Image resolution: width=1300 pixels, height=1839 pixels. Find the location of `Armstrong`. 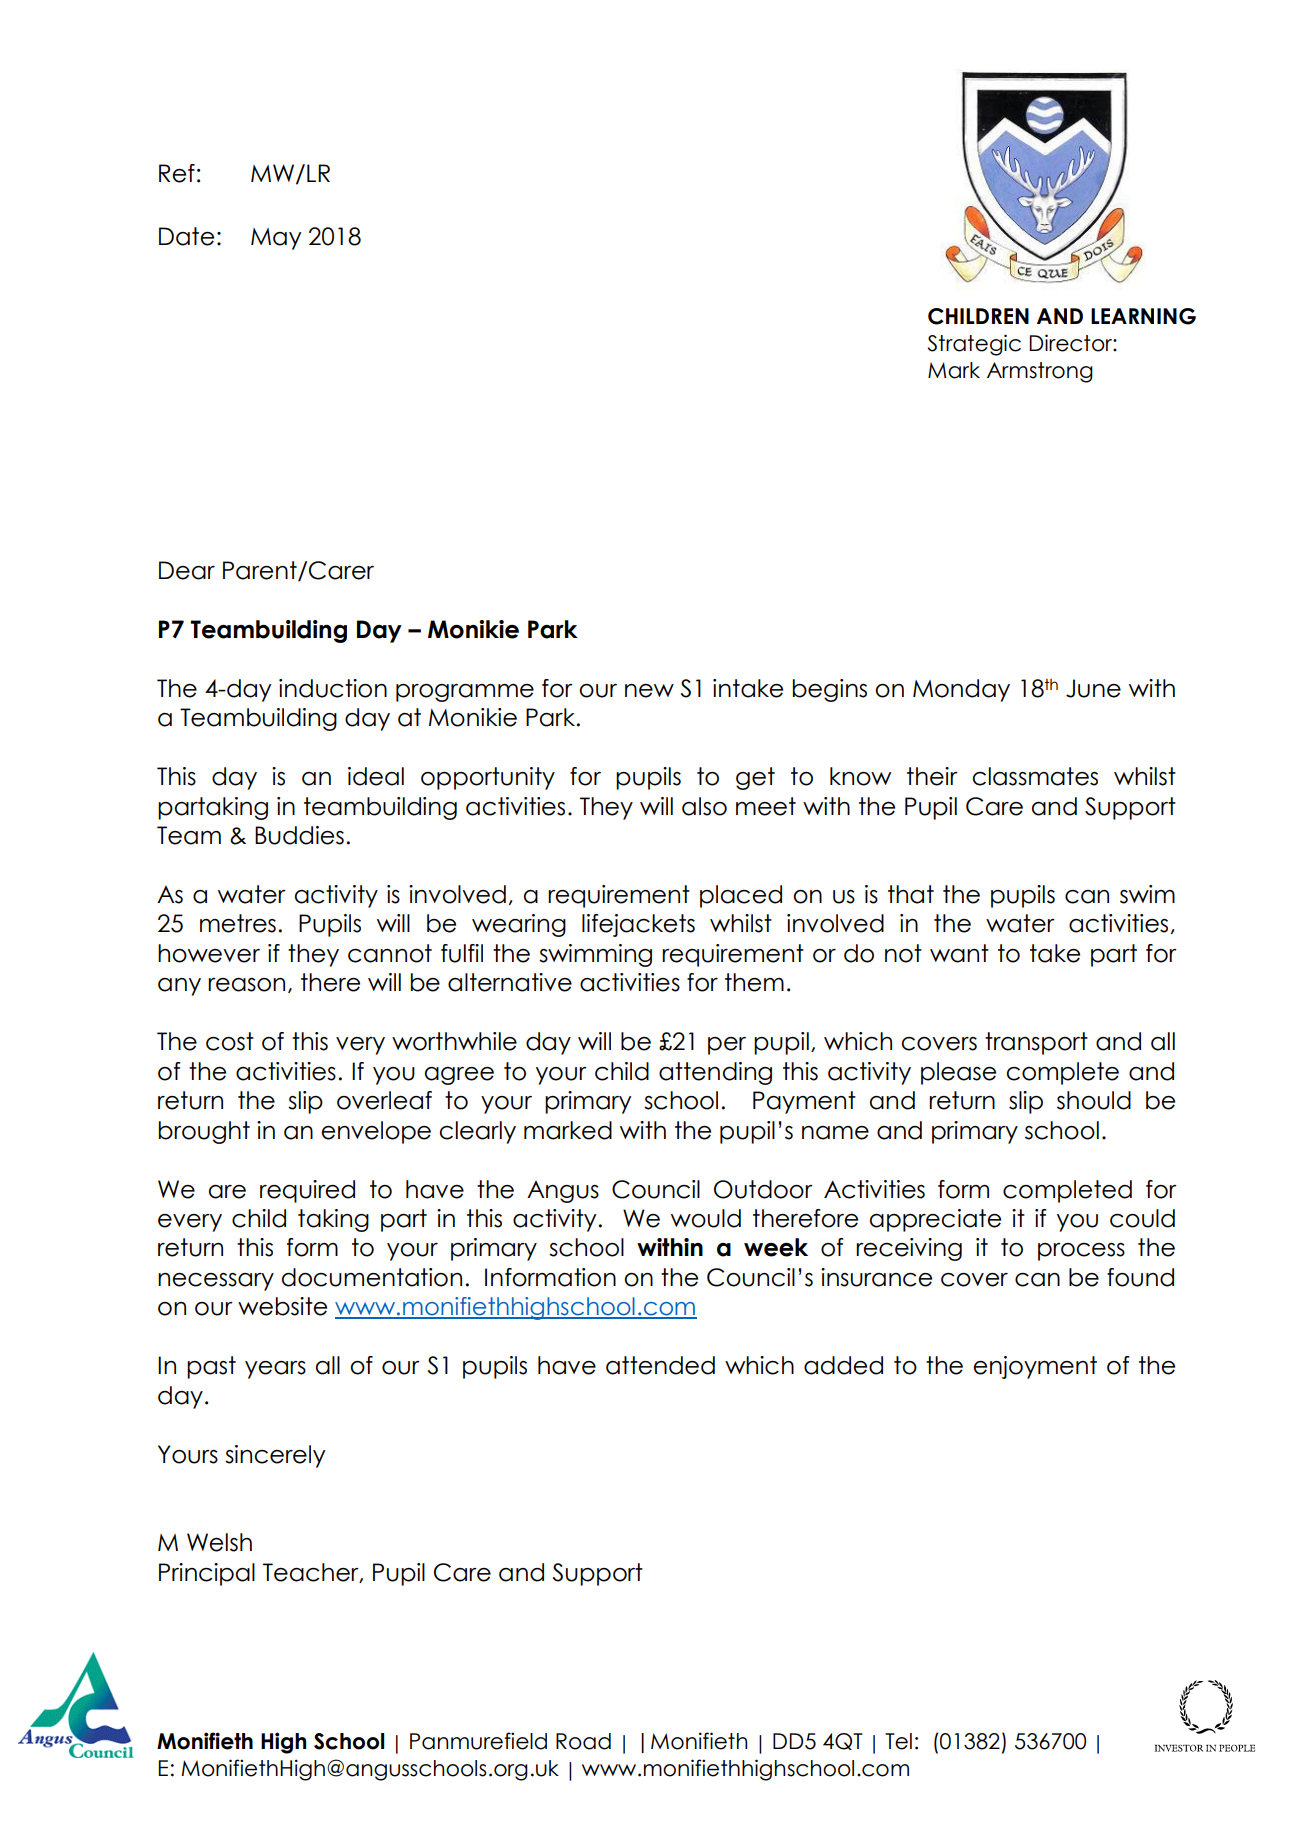

Armstrong is located at coordinates (1040, 372).
